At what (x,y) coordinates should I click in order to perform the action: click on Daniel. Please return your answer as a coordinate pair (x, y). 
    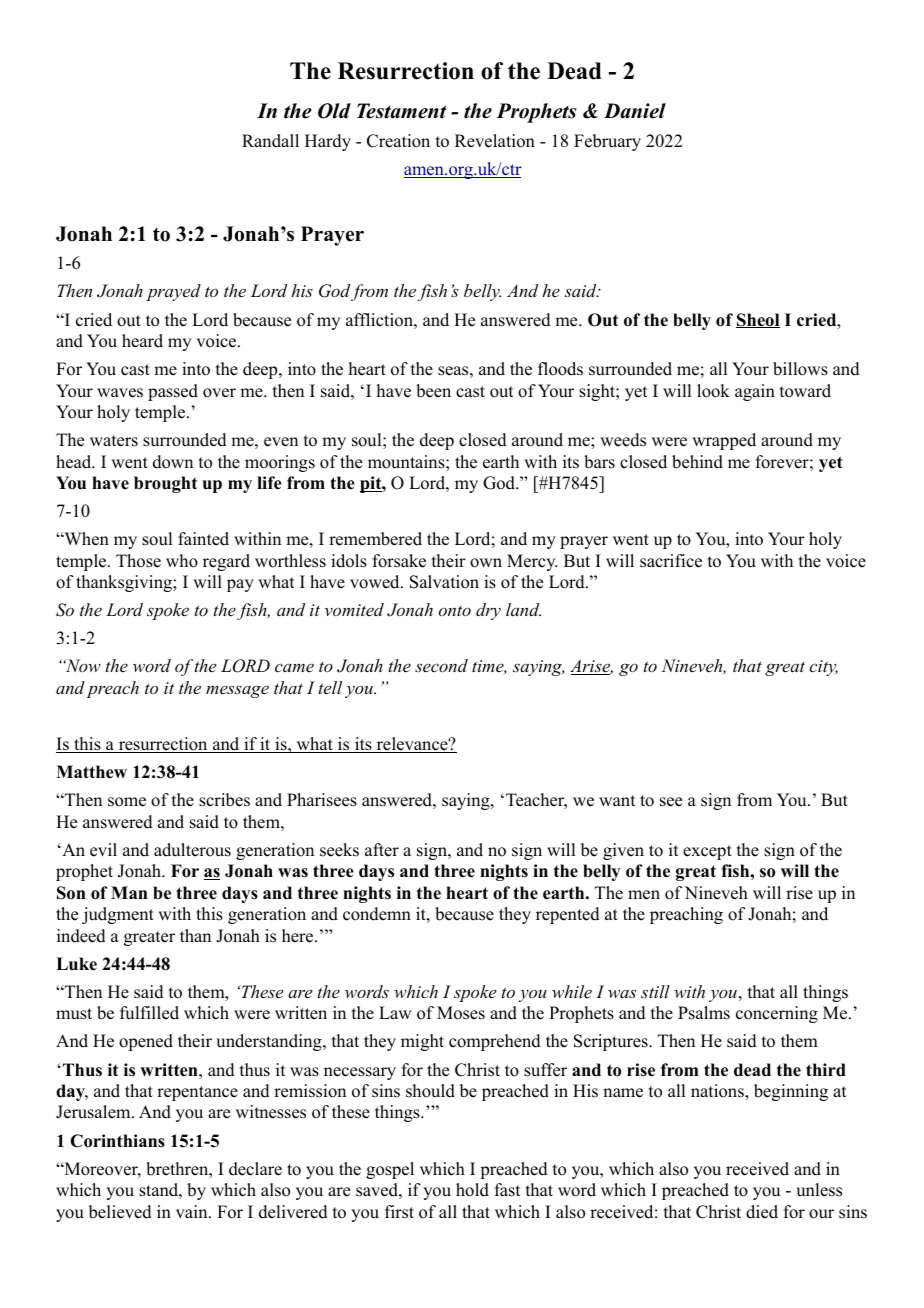
    Looking at the image, I should click on (635, 111).
